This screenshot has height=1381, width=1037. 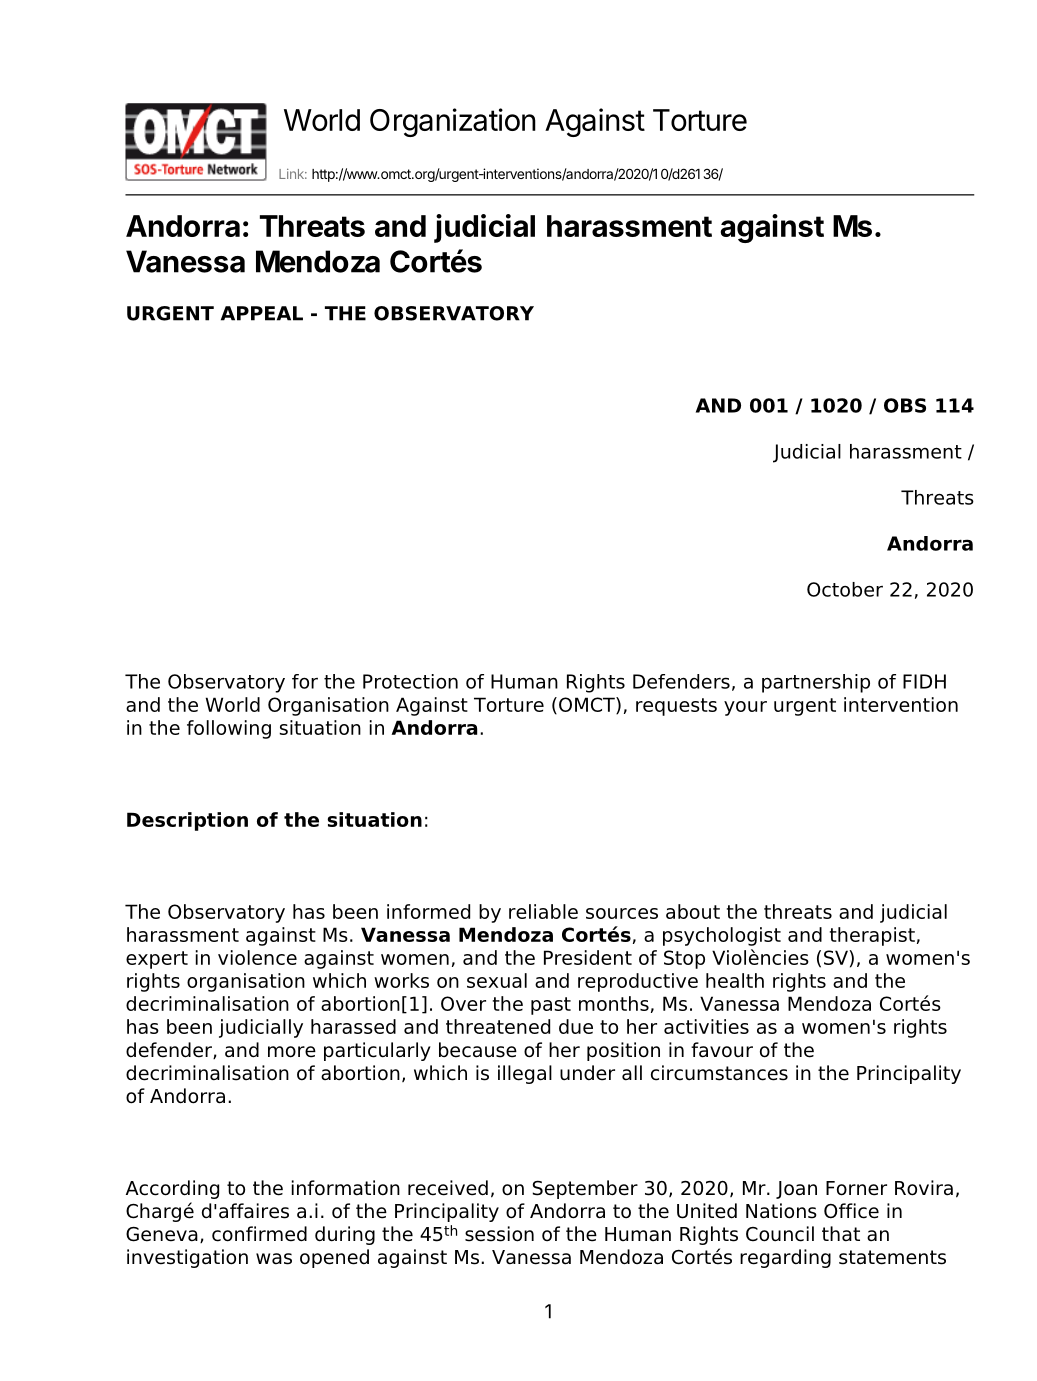 What do you see at coordinates (676, 707) in the screenshot?
I see `requests` at bounding box center [676, 707].
